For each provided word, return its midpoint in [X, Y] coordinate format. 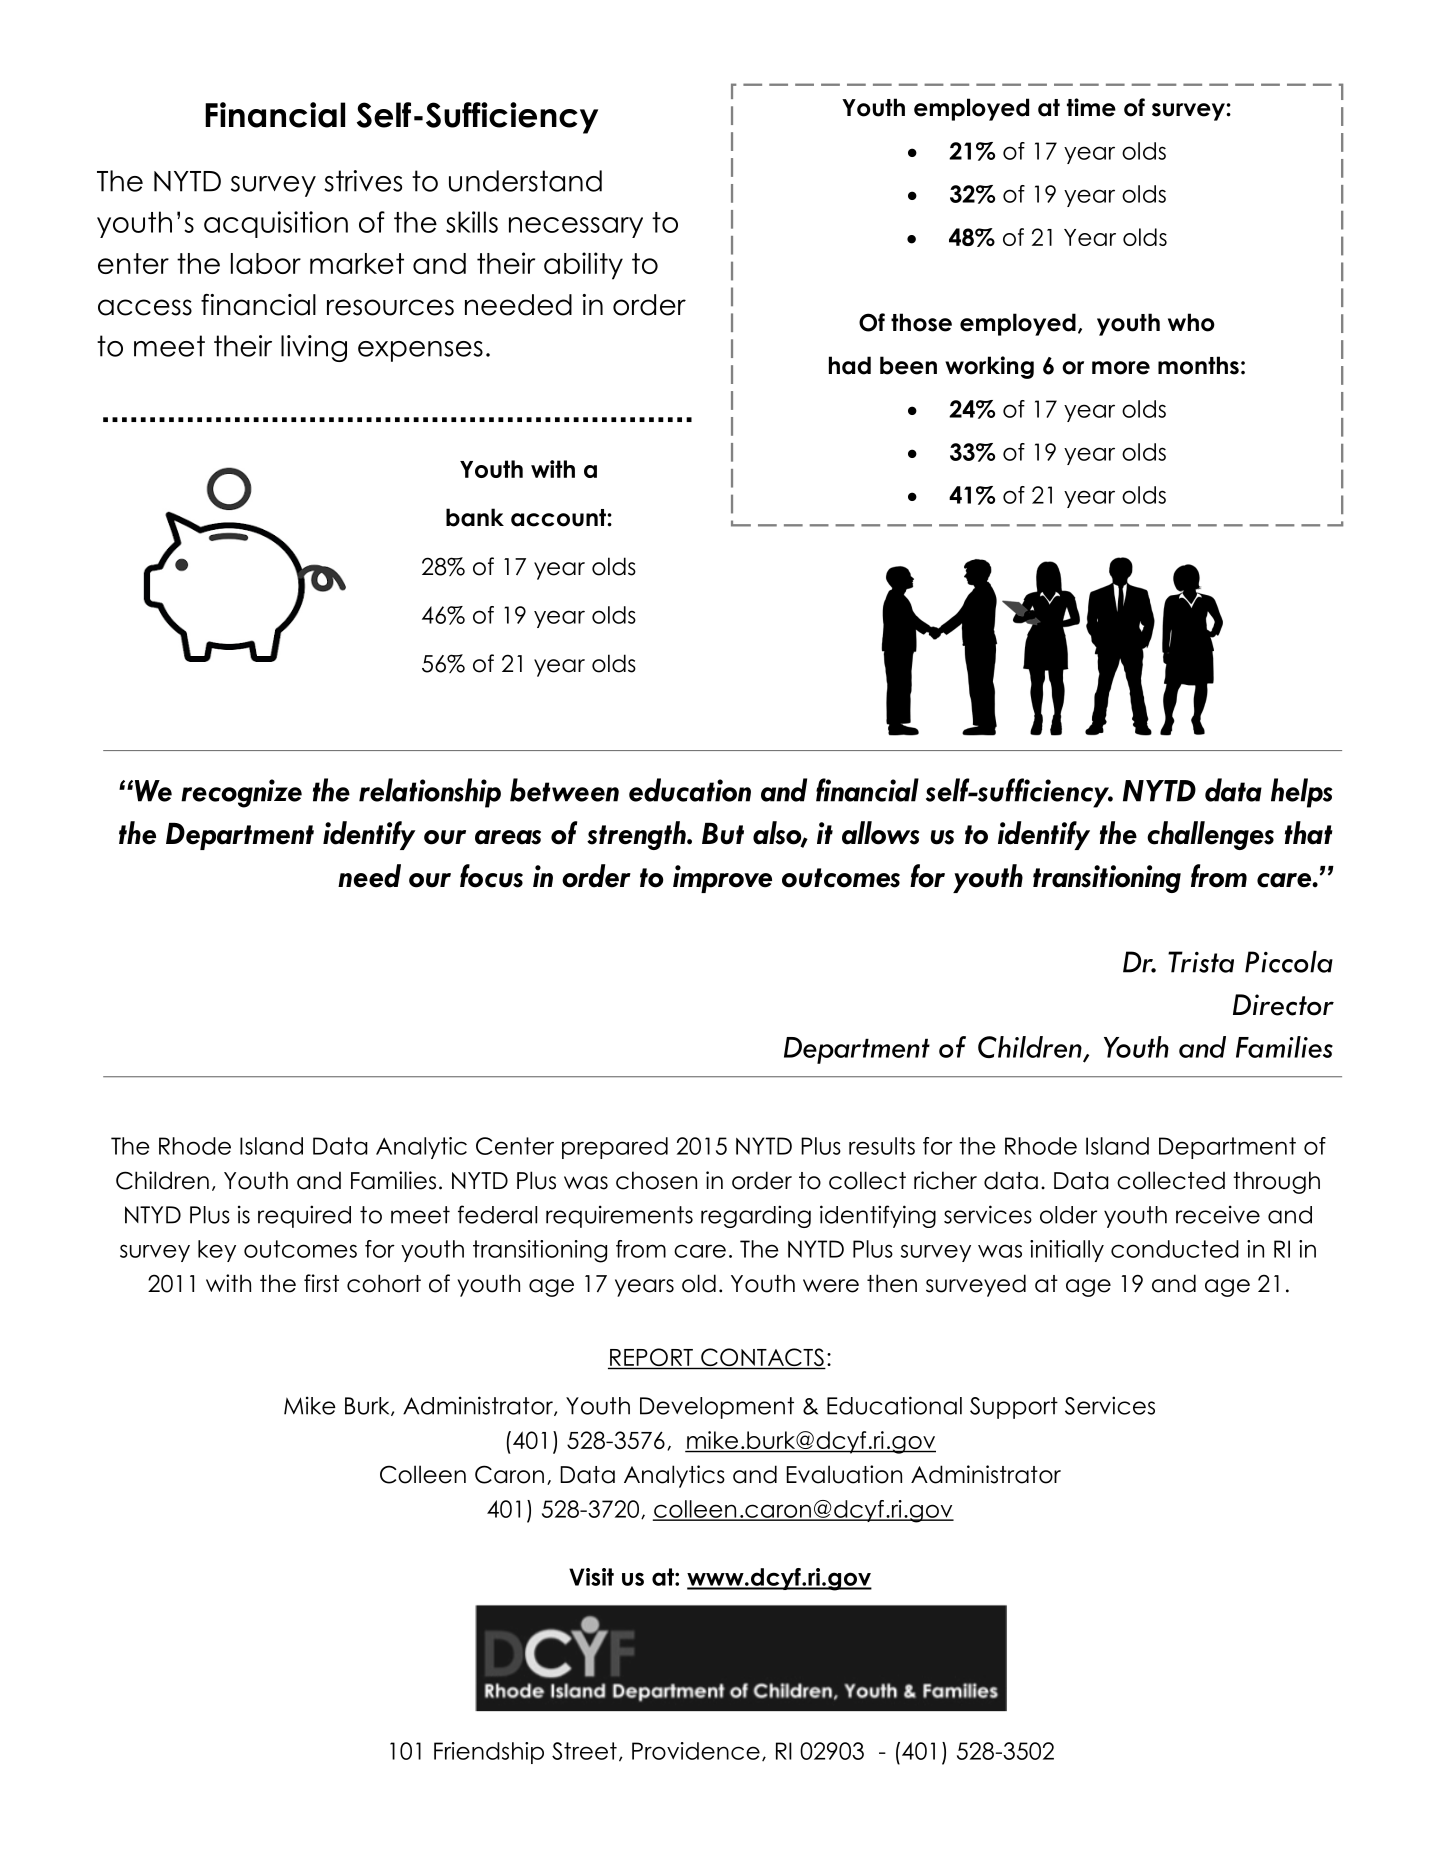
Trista [1201, 962]
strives [363, 181]
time [1091, 107]
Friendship [489, 1753]
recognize [241, 793]
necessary [576, 227]
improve [722, 879]
